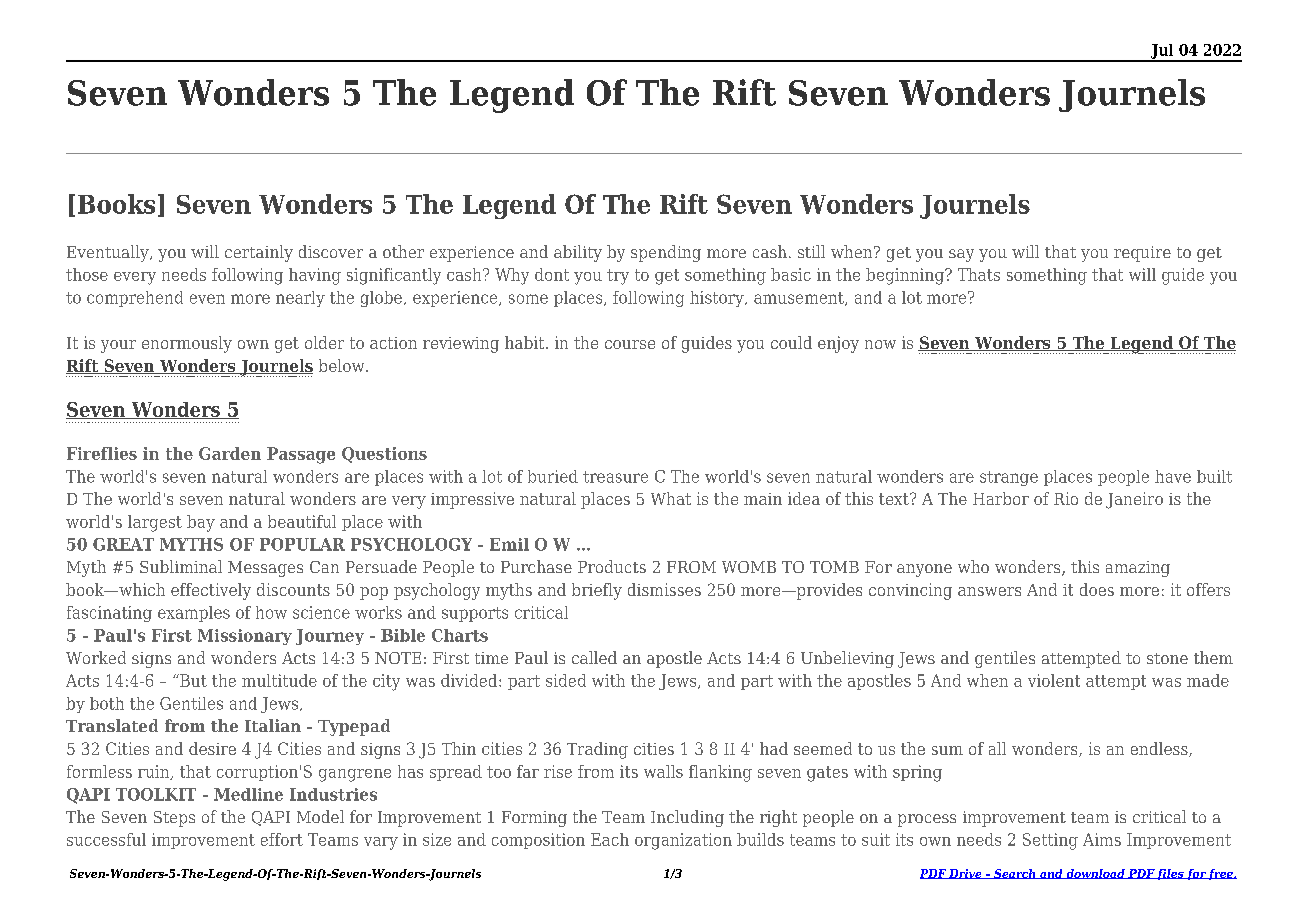  What do you see at coordinates (683, 841) in the image?
I see `organization` at bounding box center [683, 841].
